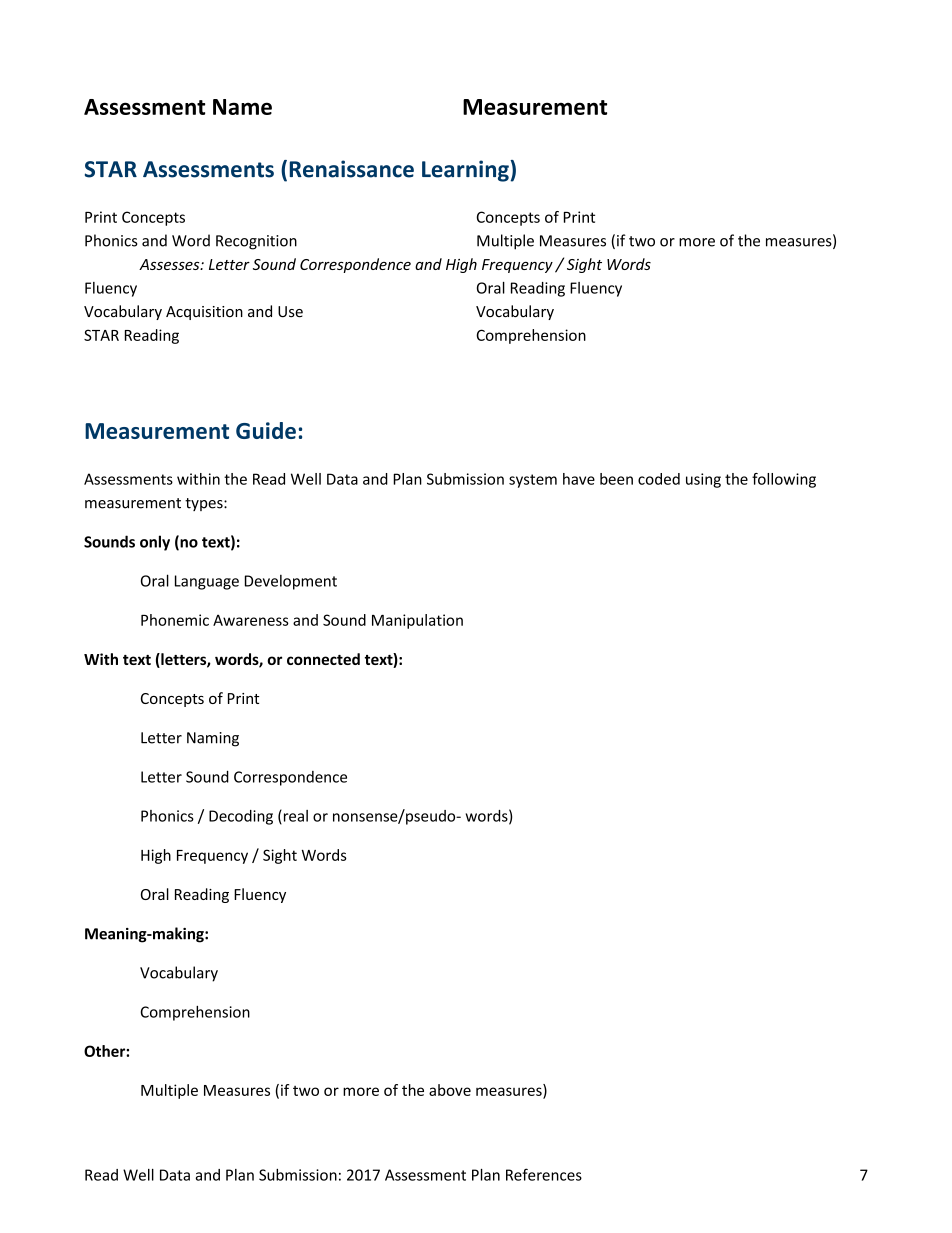  I want to click on above, so click(450, 1090).
